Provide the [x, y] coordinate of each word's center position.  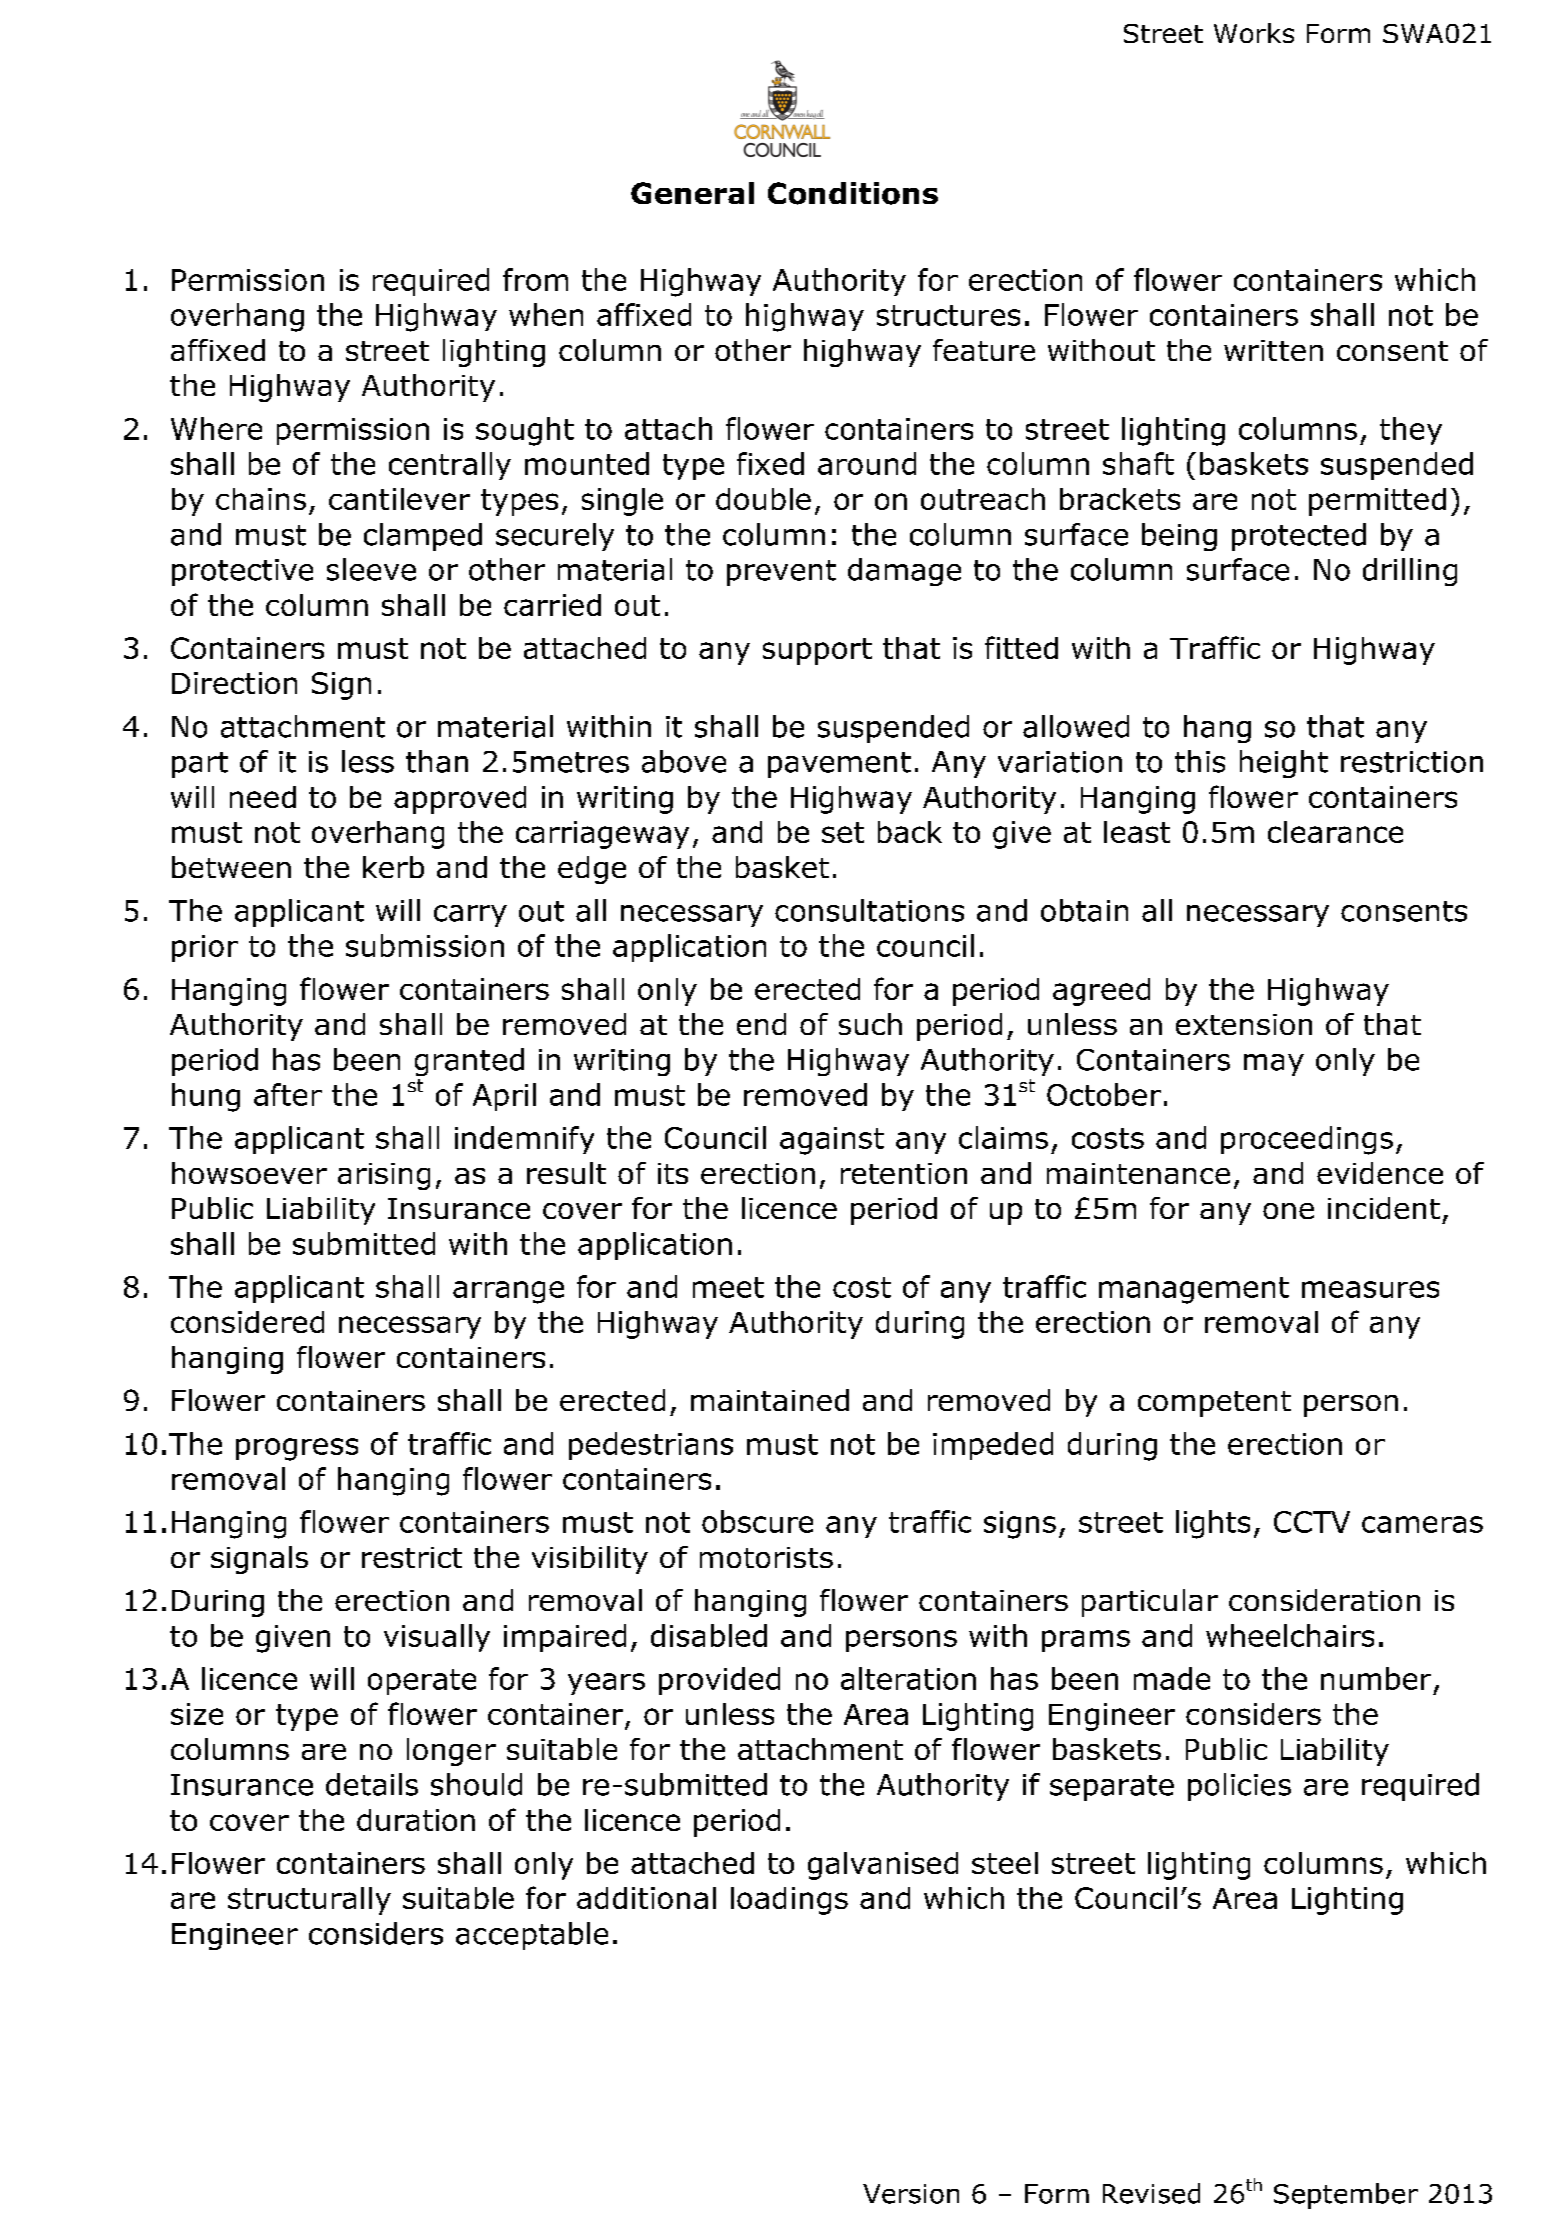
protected [1299, 537]
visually [437, 1638]
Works [1254, 33]
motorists [766, 1557]
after [288, 1094]
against [832, 1141]
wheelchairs [1290, 1635]
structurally [309, 1901]
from [535, 279]
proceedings [1307, 1140]
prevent [781, 573]
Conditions [853, 193]
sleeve [371, 569]
